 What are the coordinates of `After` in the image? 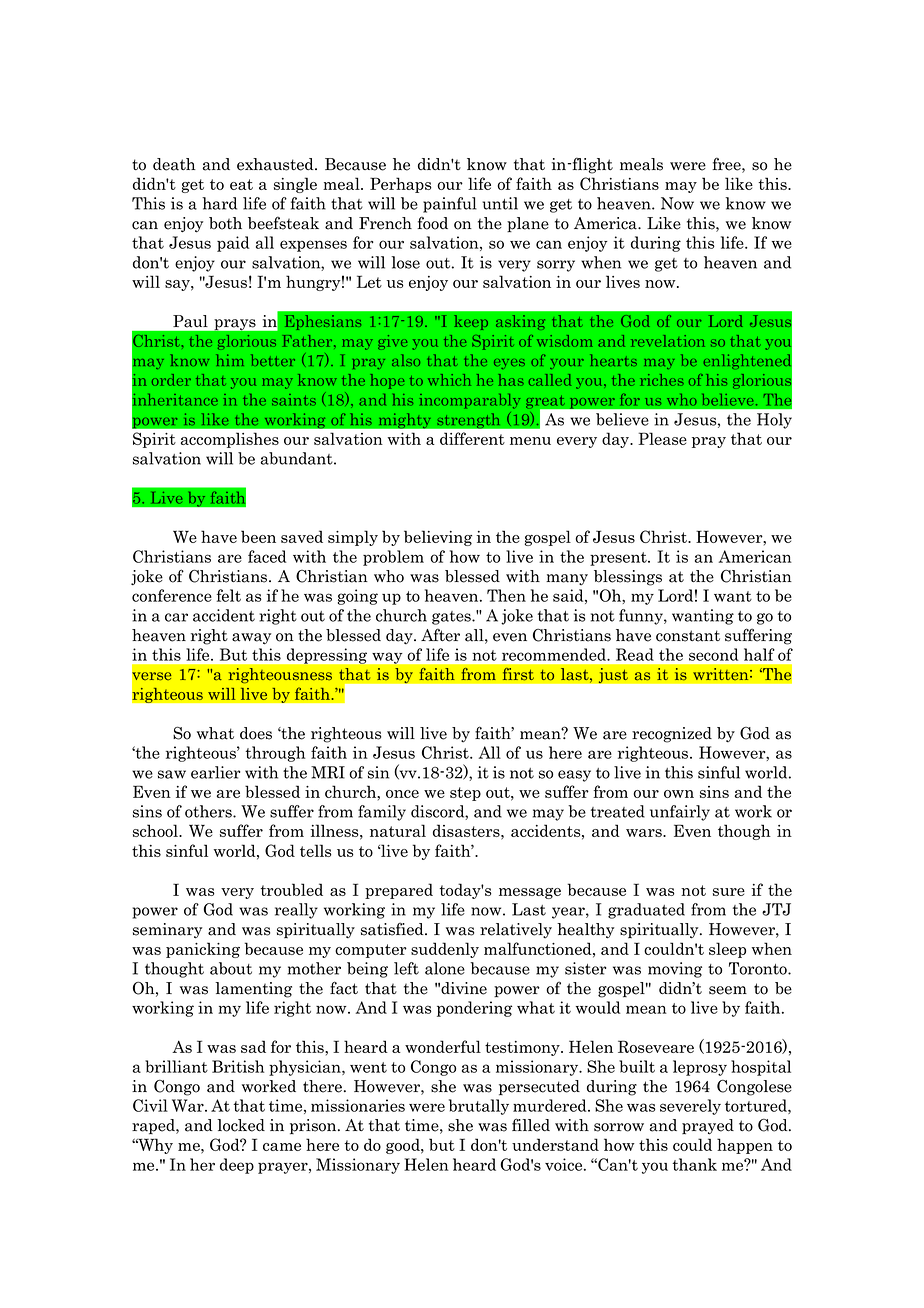 It's located at (440, 635).
